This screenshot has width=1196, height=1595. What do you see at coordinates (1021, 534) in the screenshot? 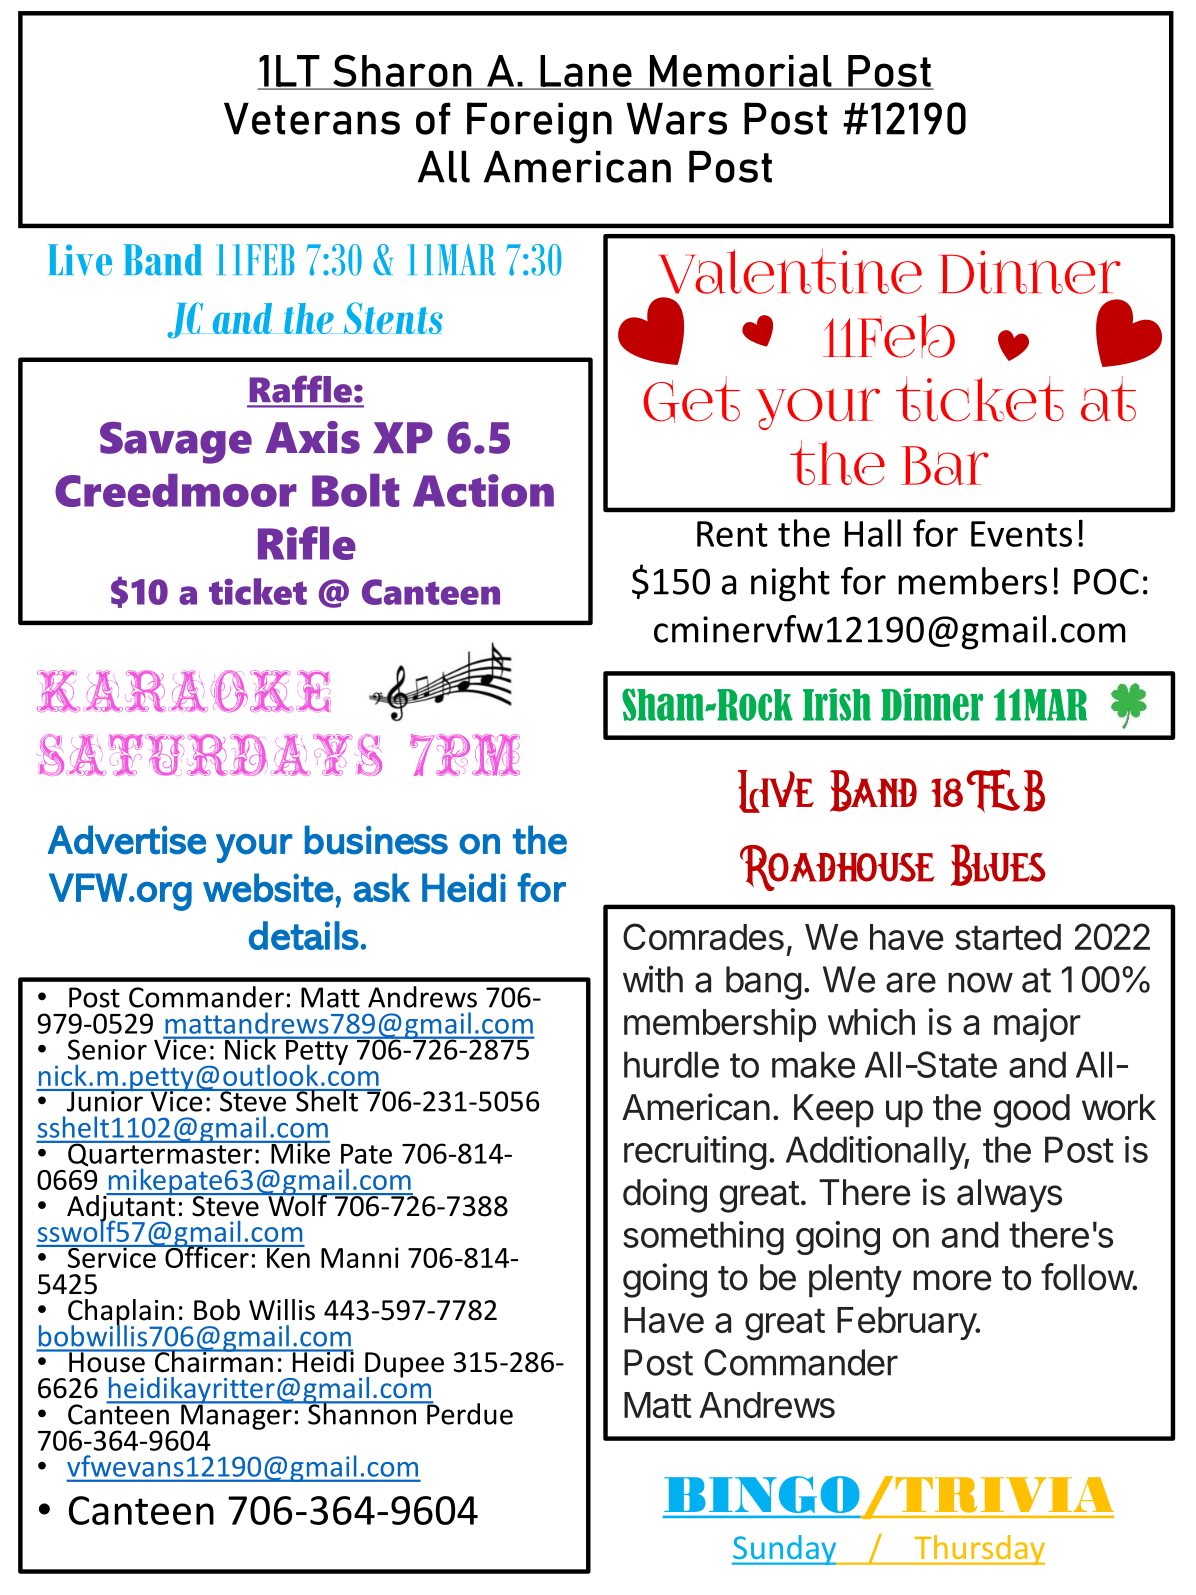
I see `Events` at bounding box center [1021, 534].
